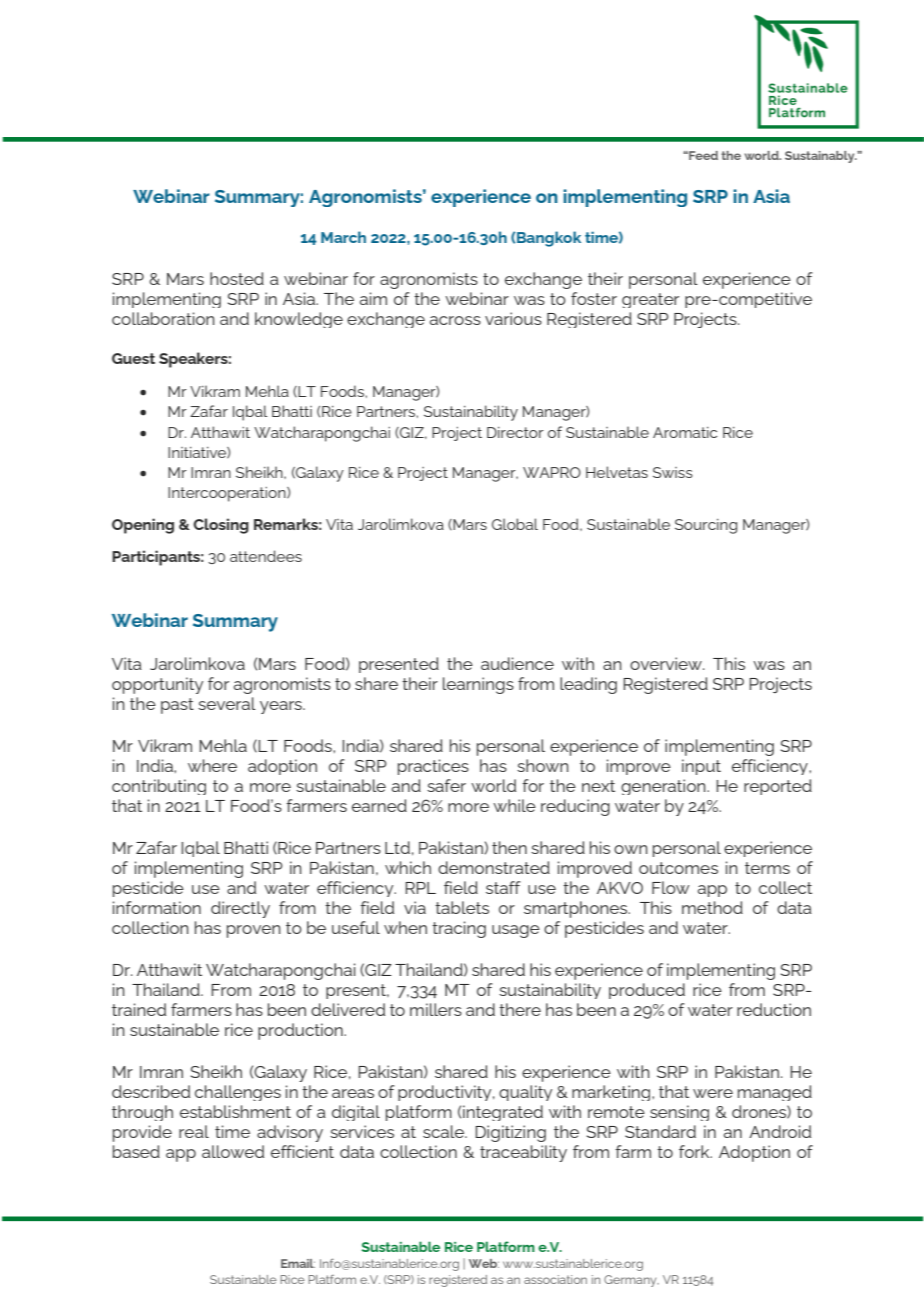 The width and height of the screenshot is (924, 1308). I want to click on Sustainably, so click(821, 157).
